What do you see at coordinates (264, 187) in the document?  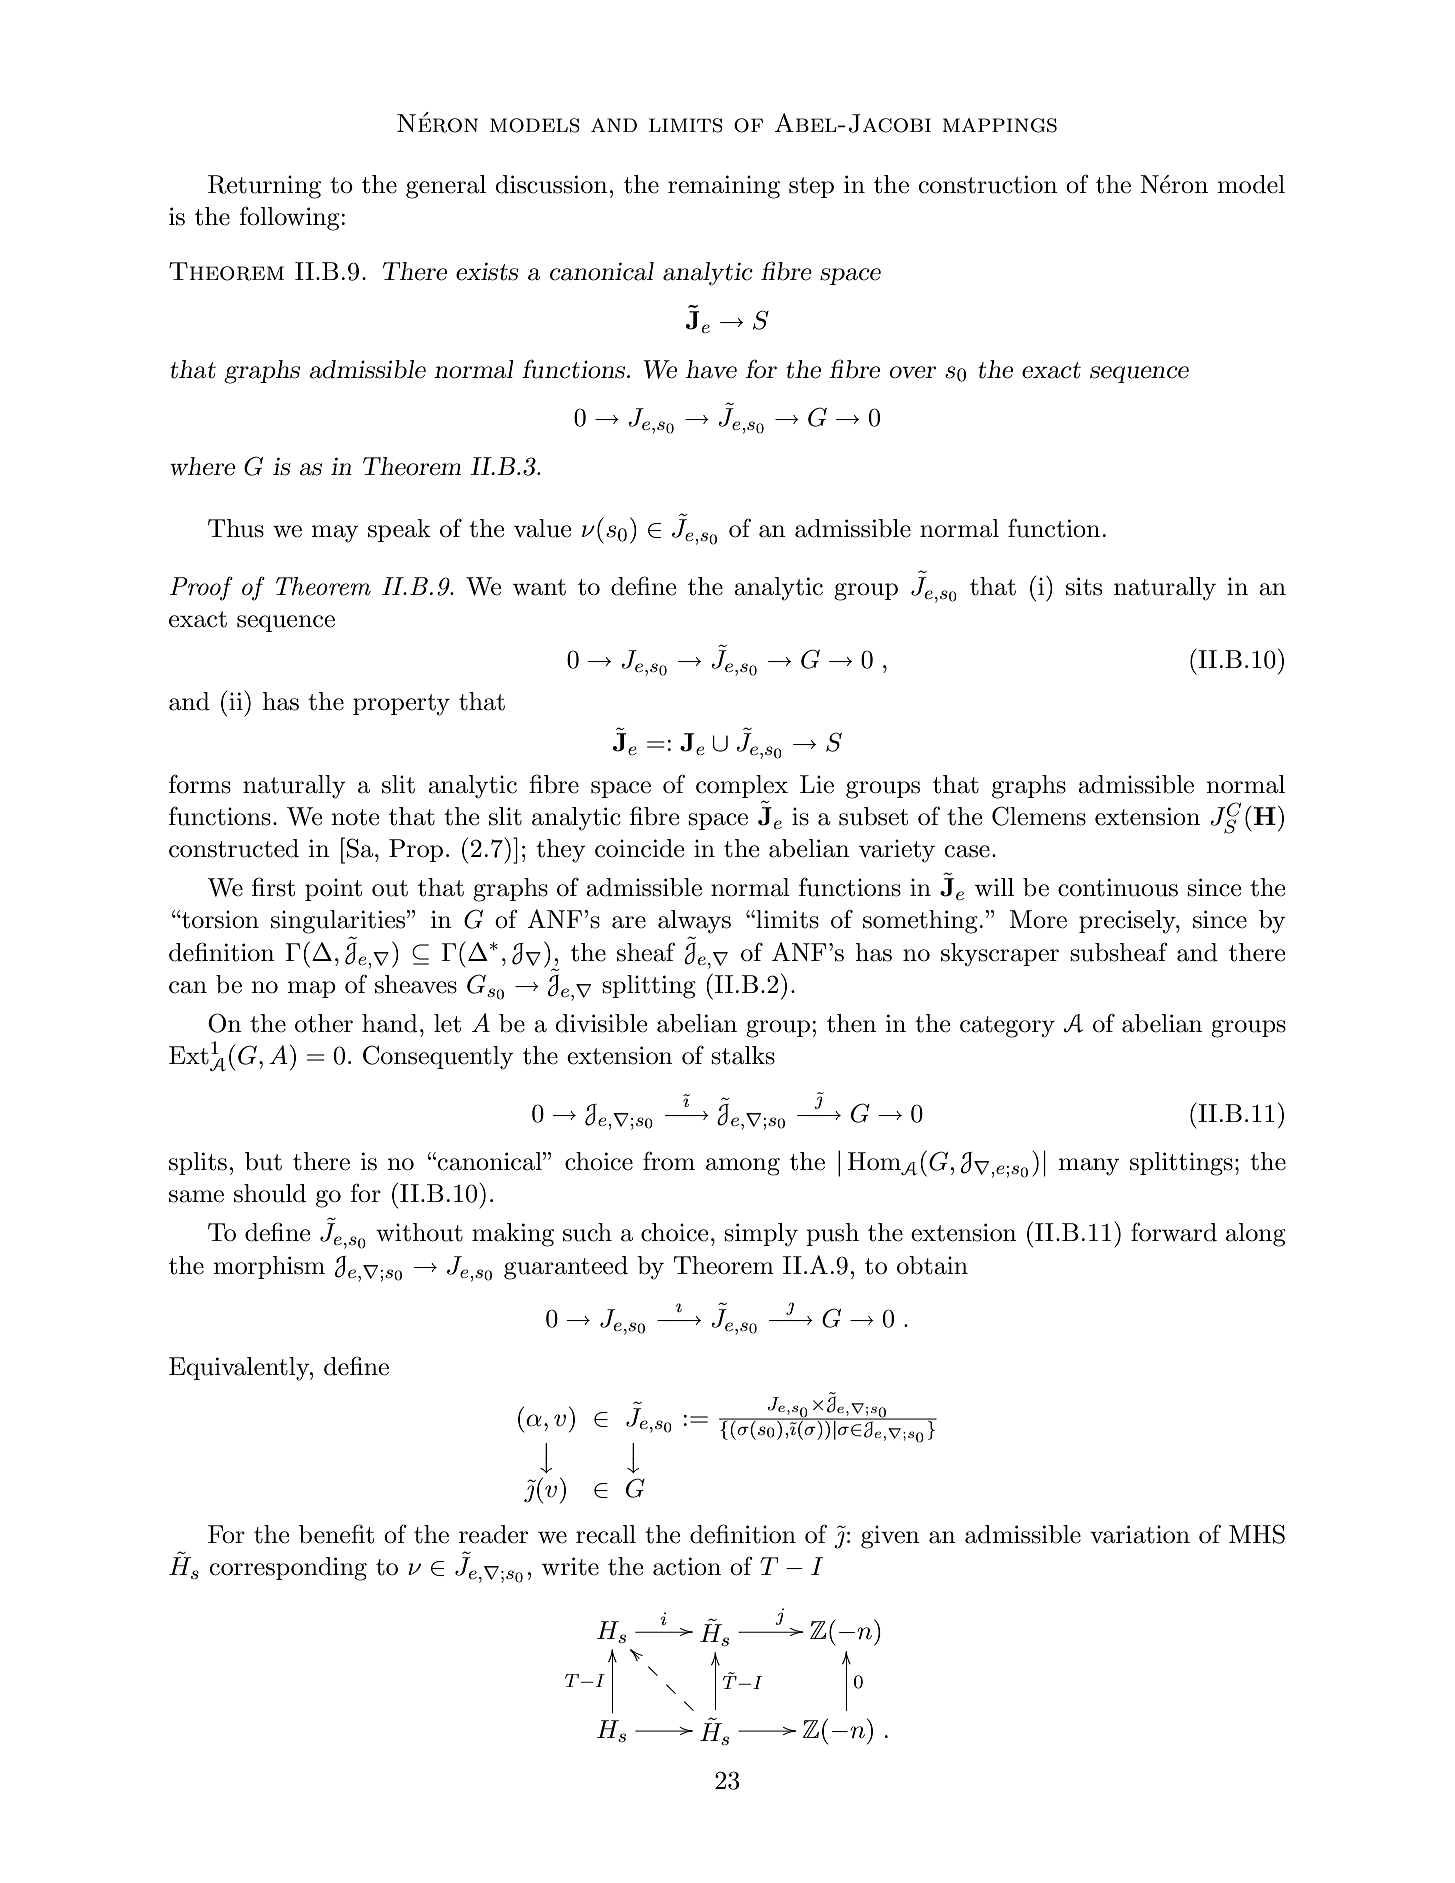 I see `Returning` at bounding box center [264, 187].
